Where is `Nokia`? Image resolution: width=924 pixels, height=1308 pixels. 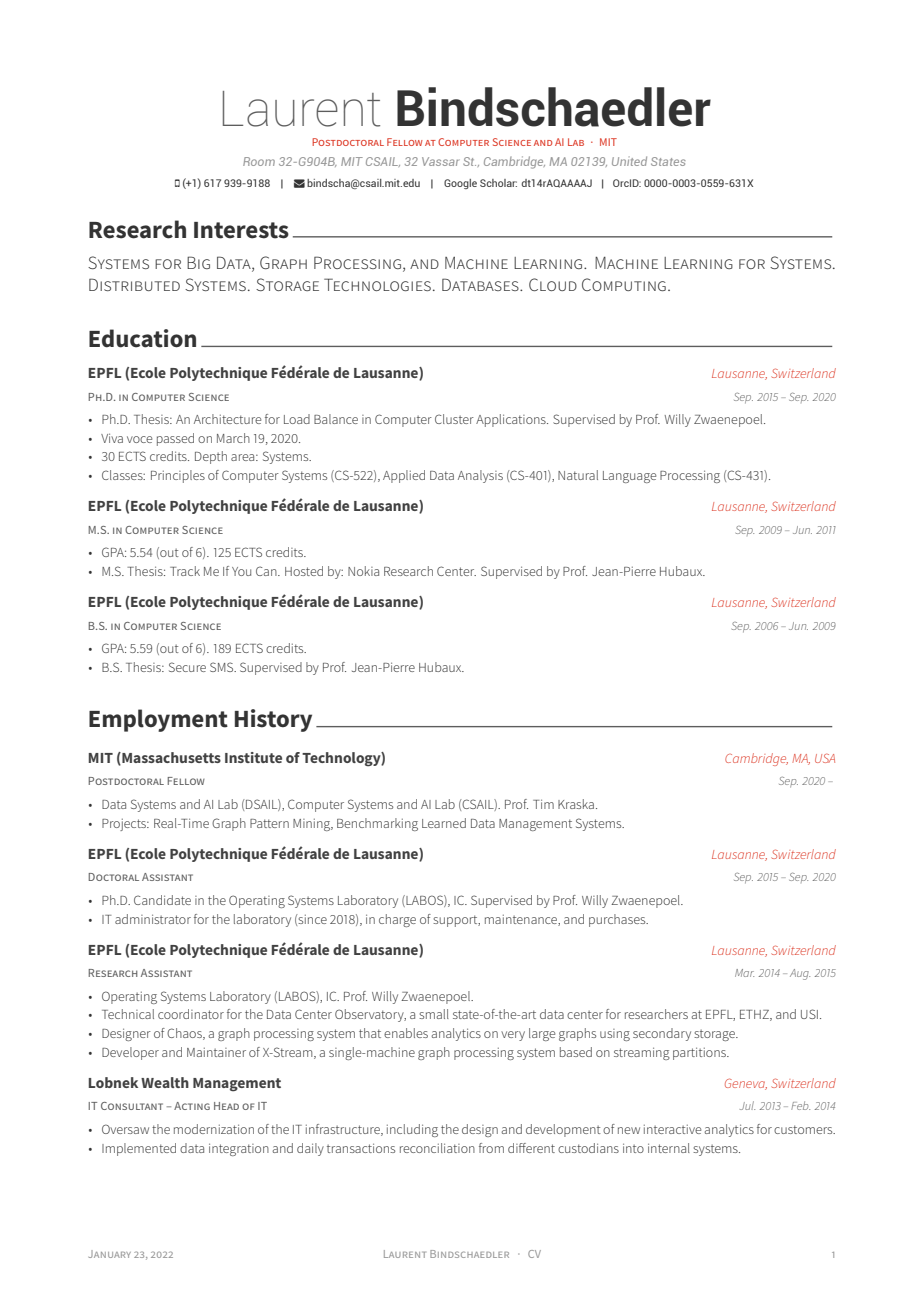
Nokia is located at coordinates (363, 571).
